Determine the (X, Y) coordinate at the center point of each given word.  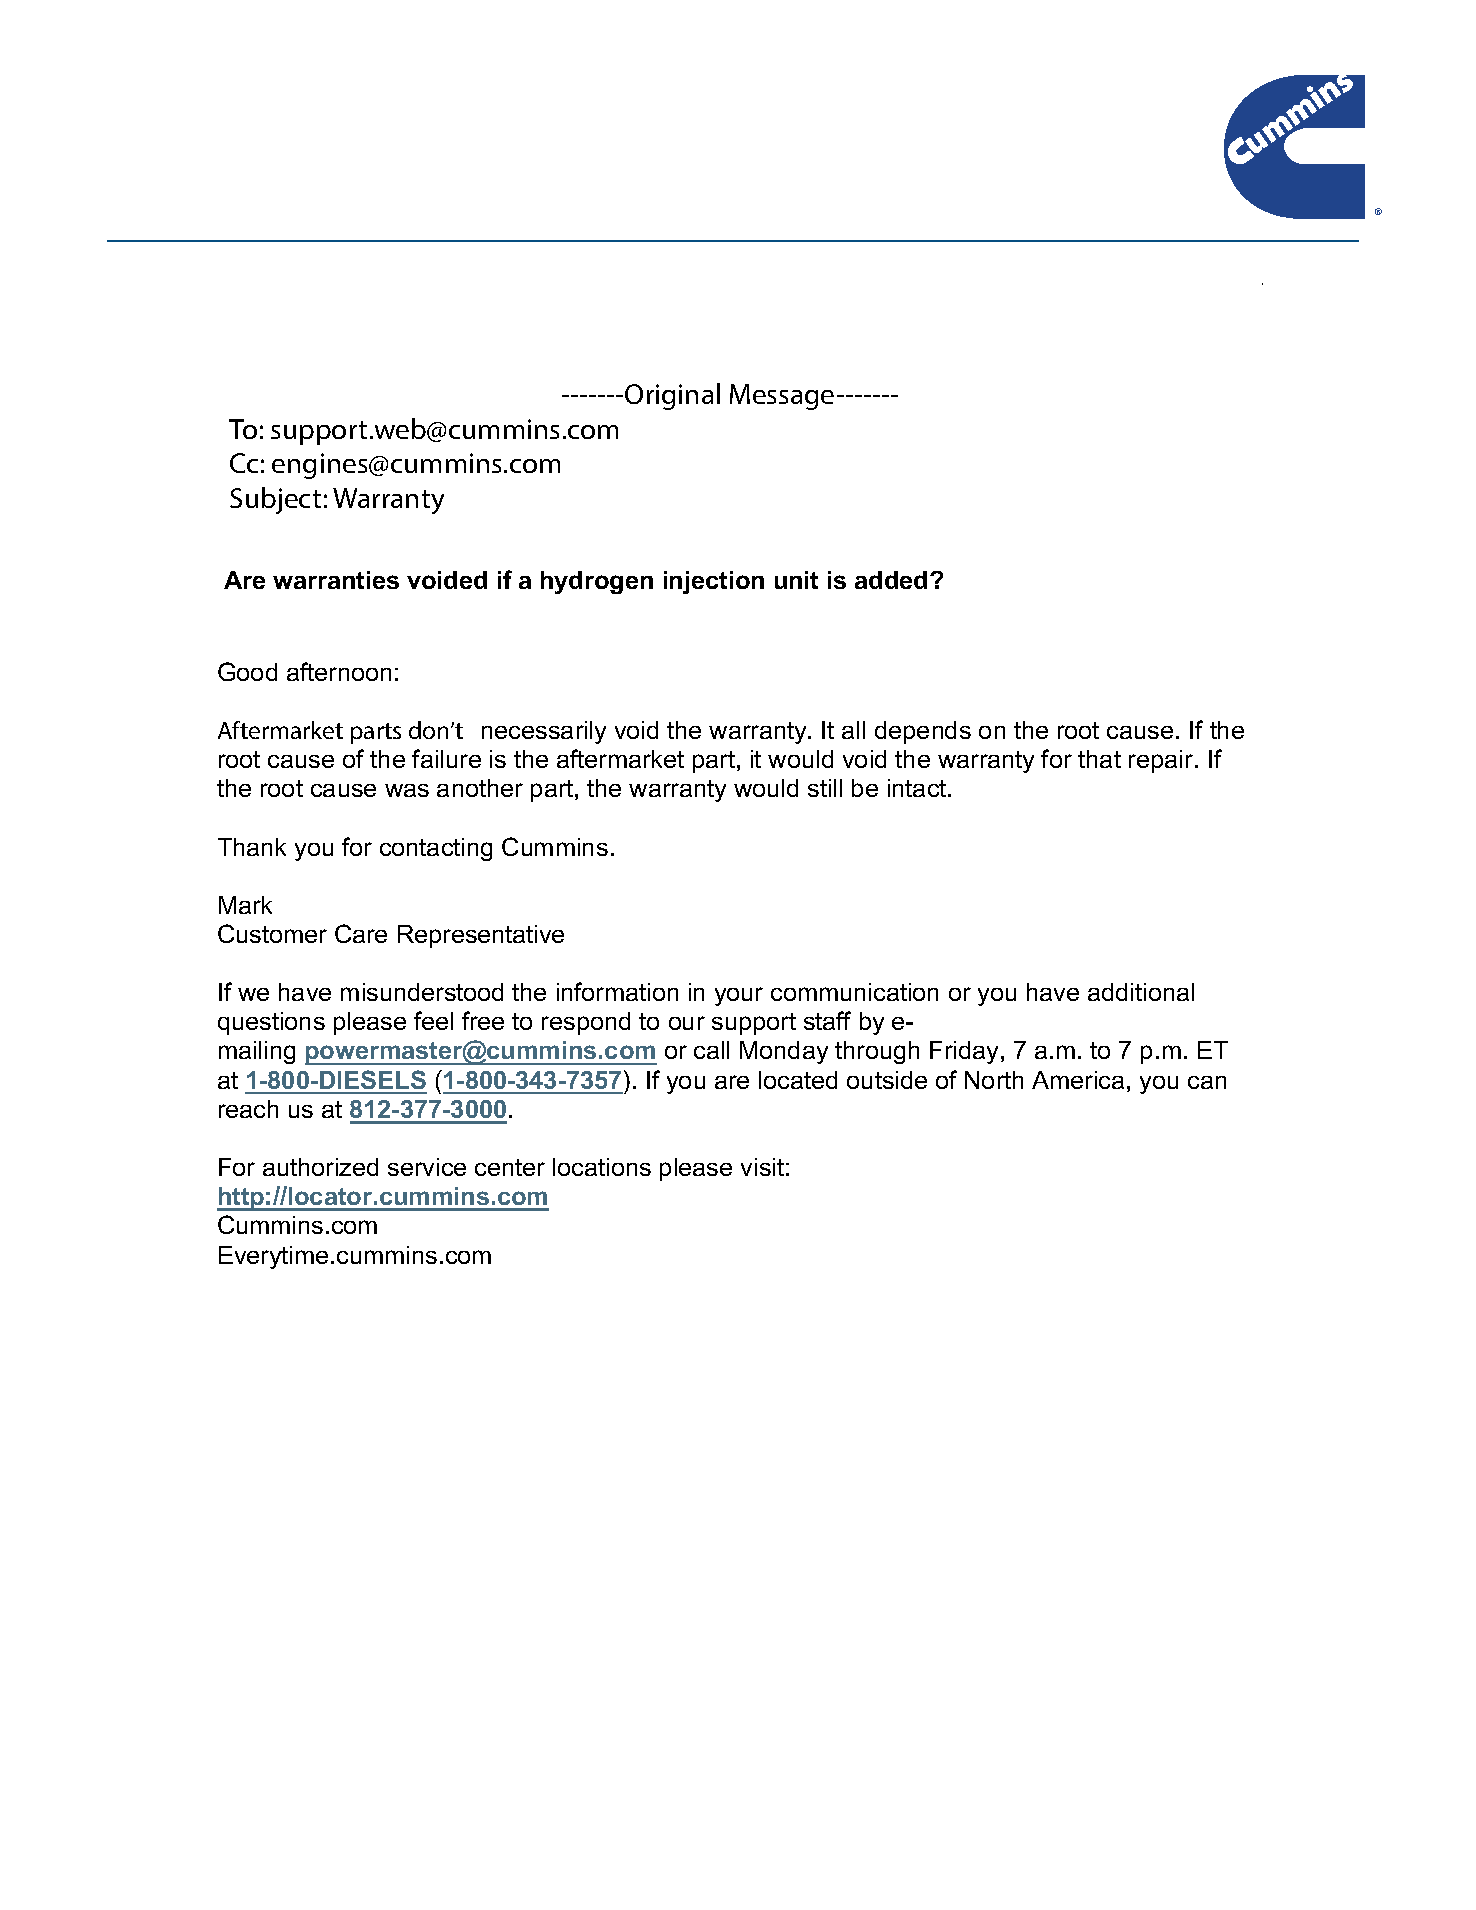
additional (1141, 992)
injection (714, 582)
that (1099, 759)
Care (361, 933)
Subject (275, 500)
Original (672, 396)
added (891, 580)
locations (602, 1167)
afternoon (339, 671)
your (739, 996)
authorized (320, 1167)
